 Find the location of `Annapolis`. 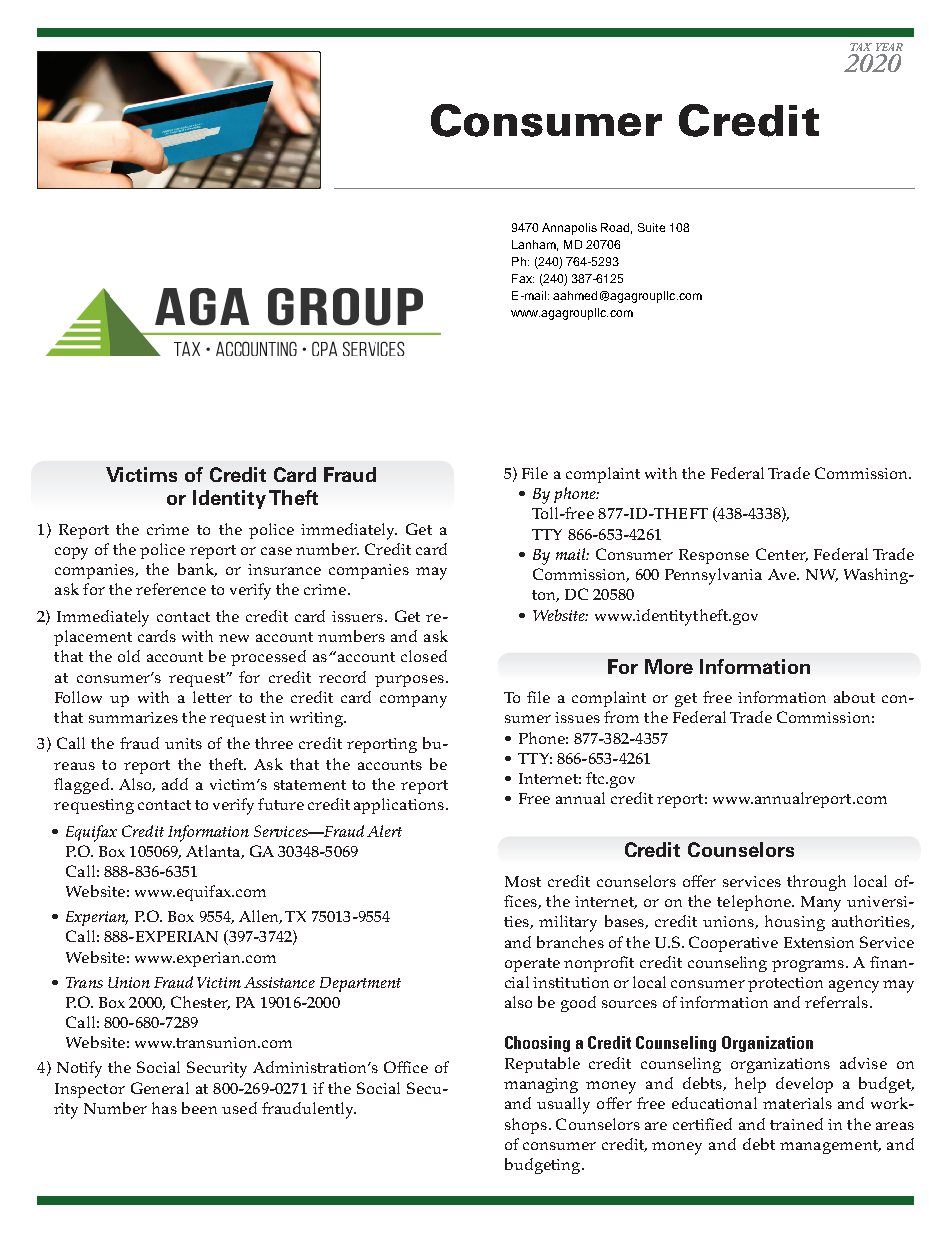

Annapolis is located at coordinates (569, 229).
